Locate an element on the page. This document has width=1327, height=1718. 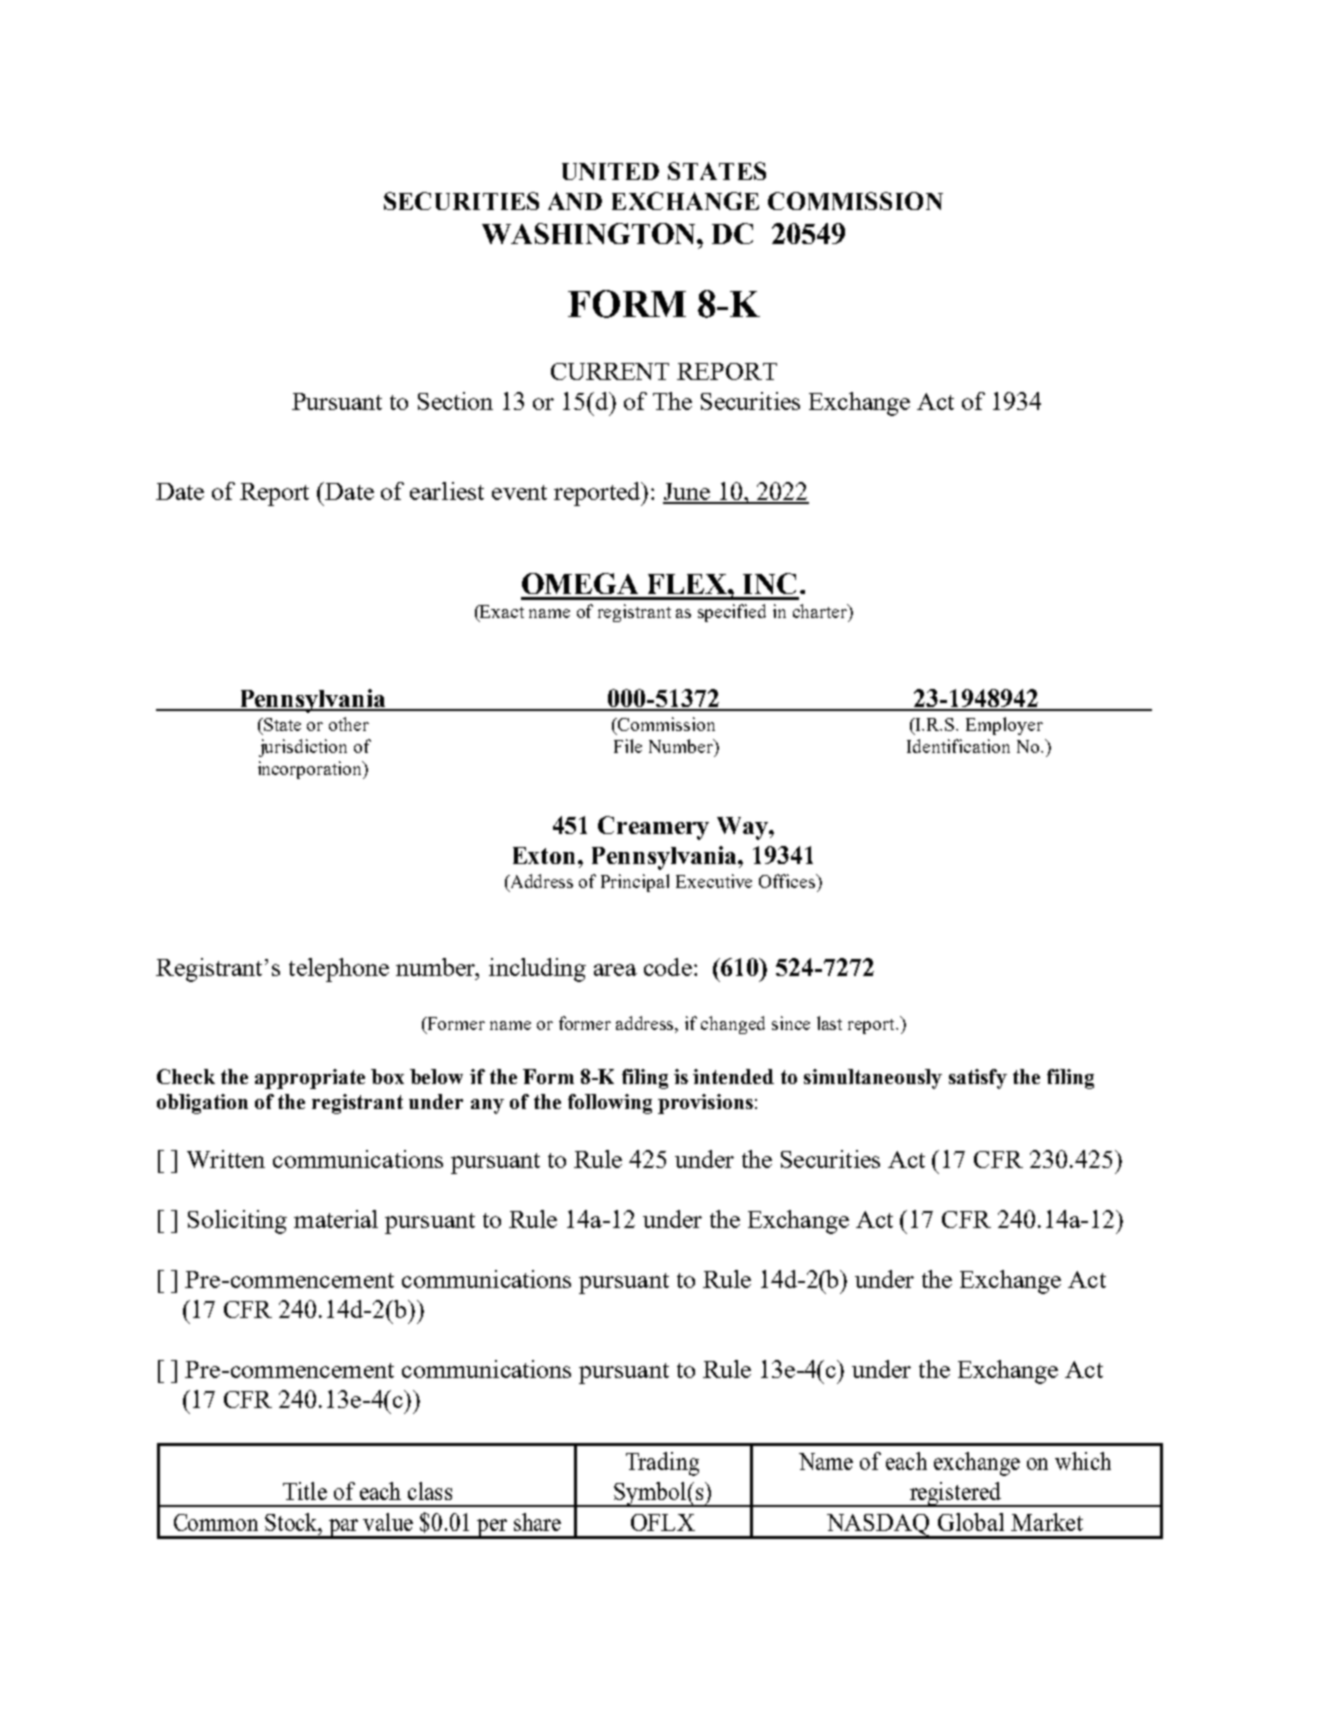
specified is located at coordinates (732, 613).
